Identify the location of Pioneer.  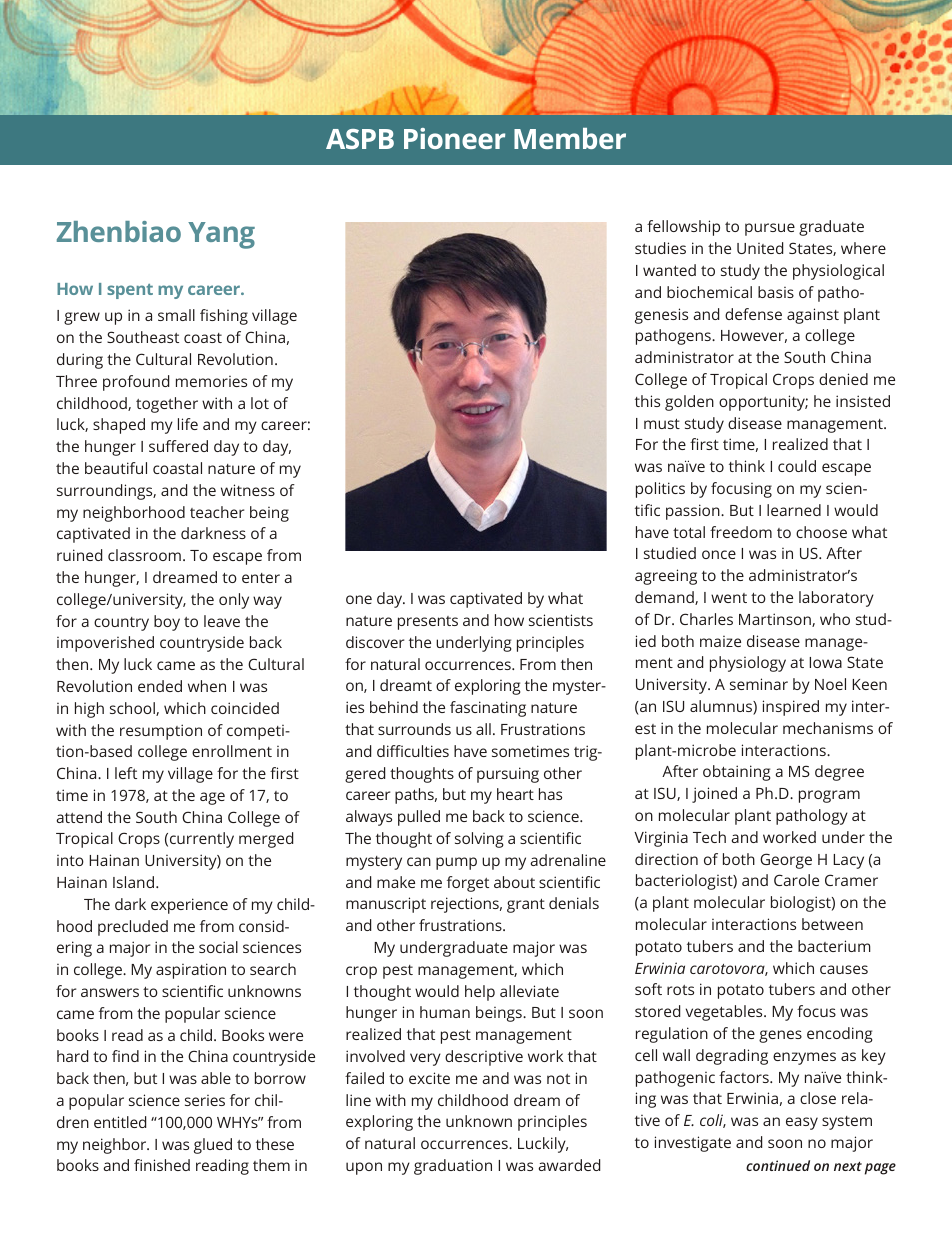
(454, 138).
